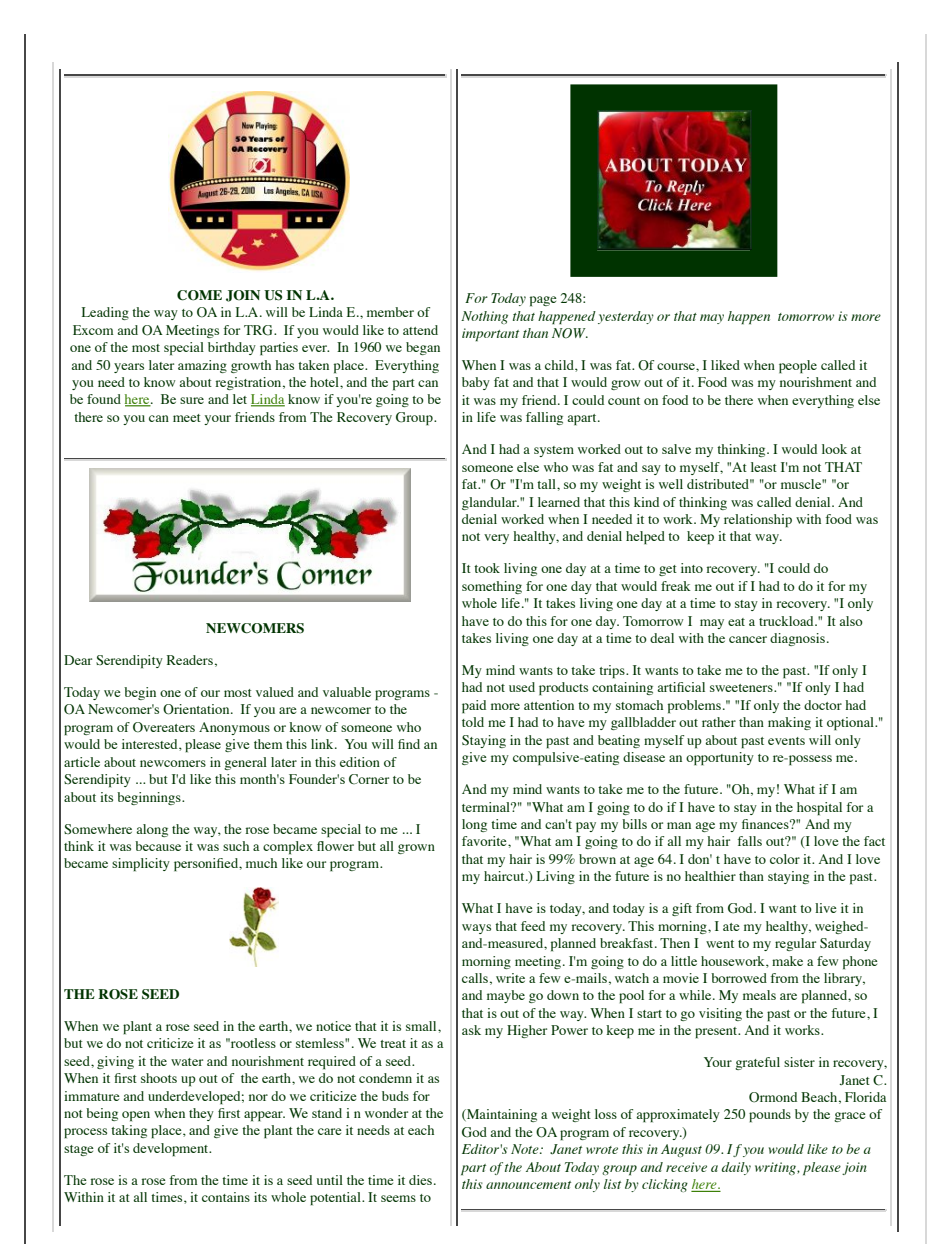 The height and width of the document is (1244, 952). What do you see at coordinates (232, 348) in the document?
I see `birthday` at bounding box center [232, 348].
